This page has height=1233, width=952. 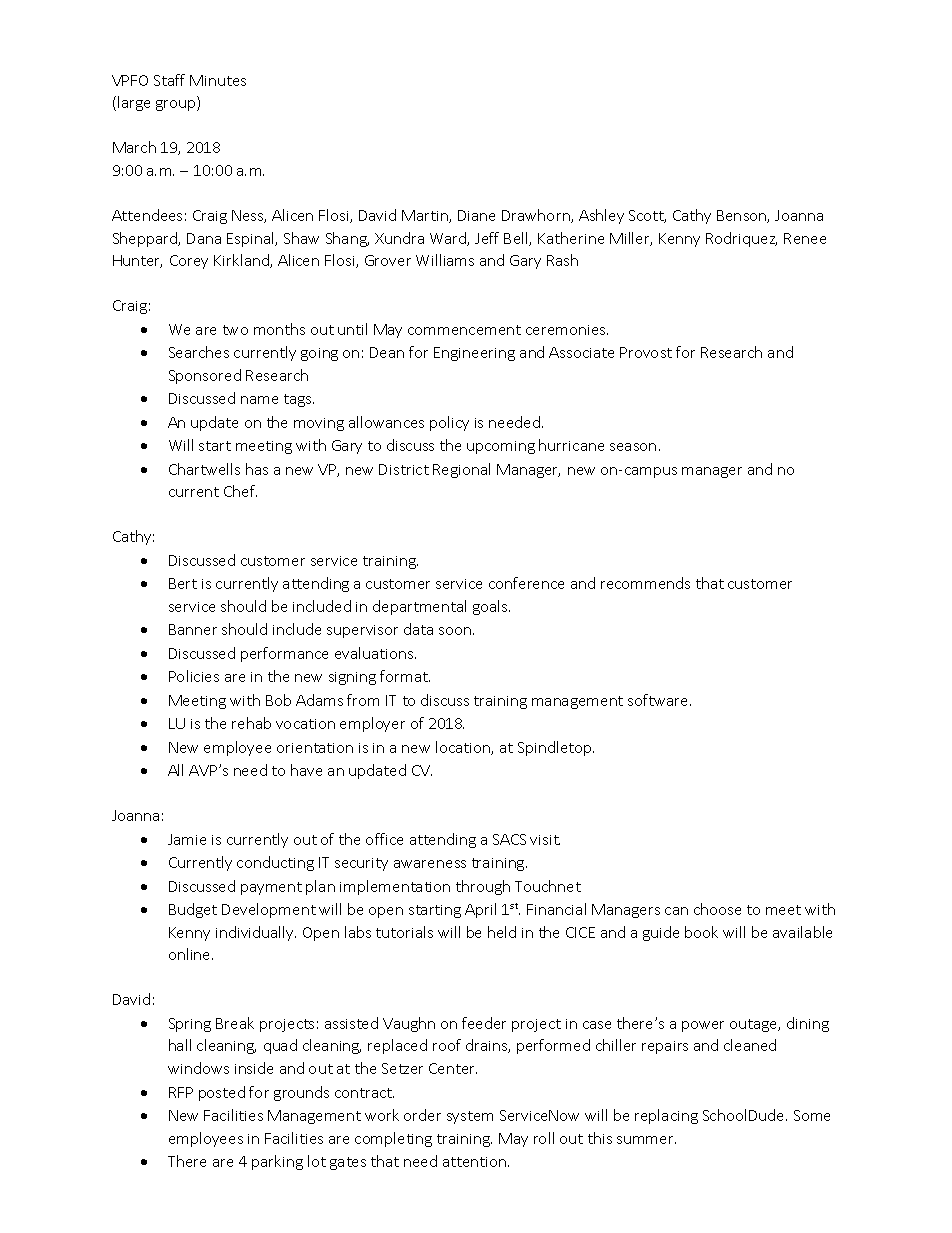 What do you see at coordinates (476, 215) in the page?
I see `Diane` at bounding box center [476, 215].
